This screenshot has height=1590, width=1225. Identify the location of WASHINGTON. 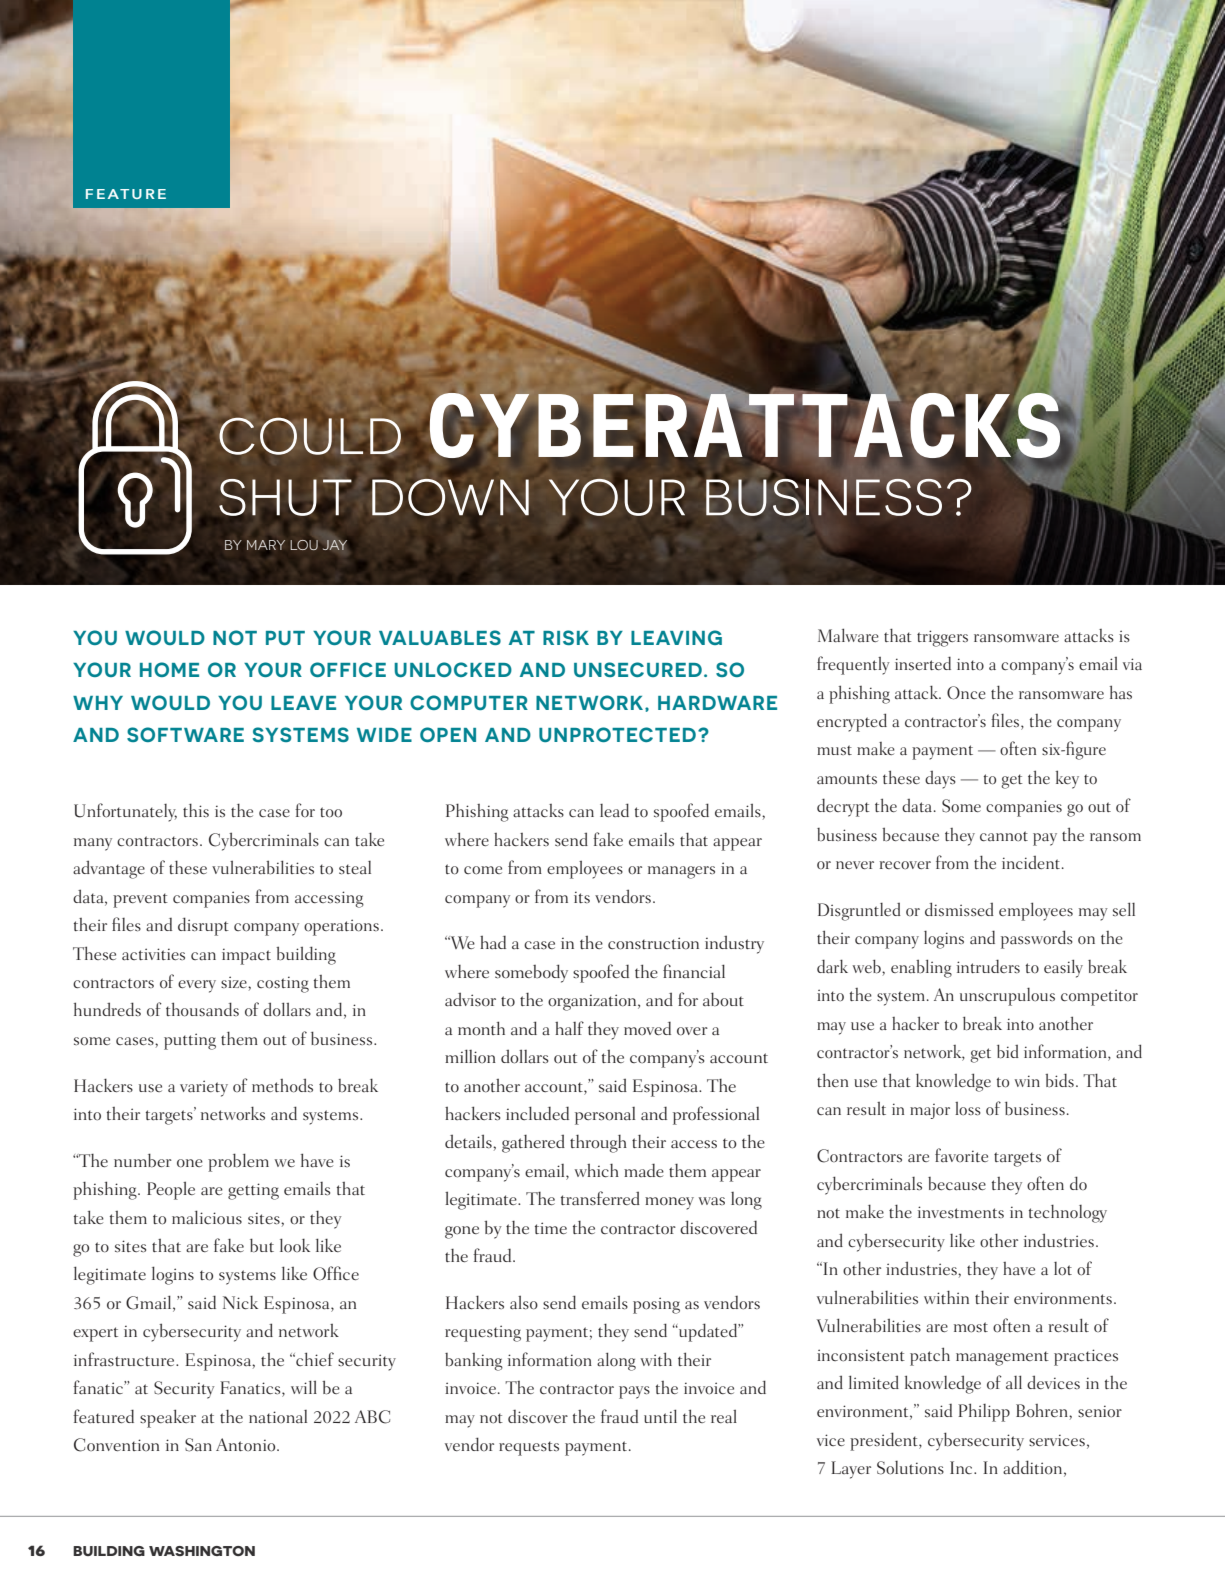
(202, 1551).
